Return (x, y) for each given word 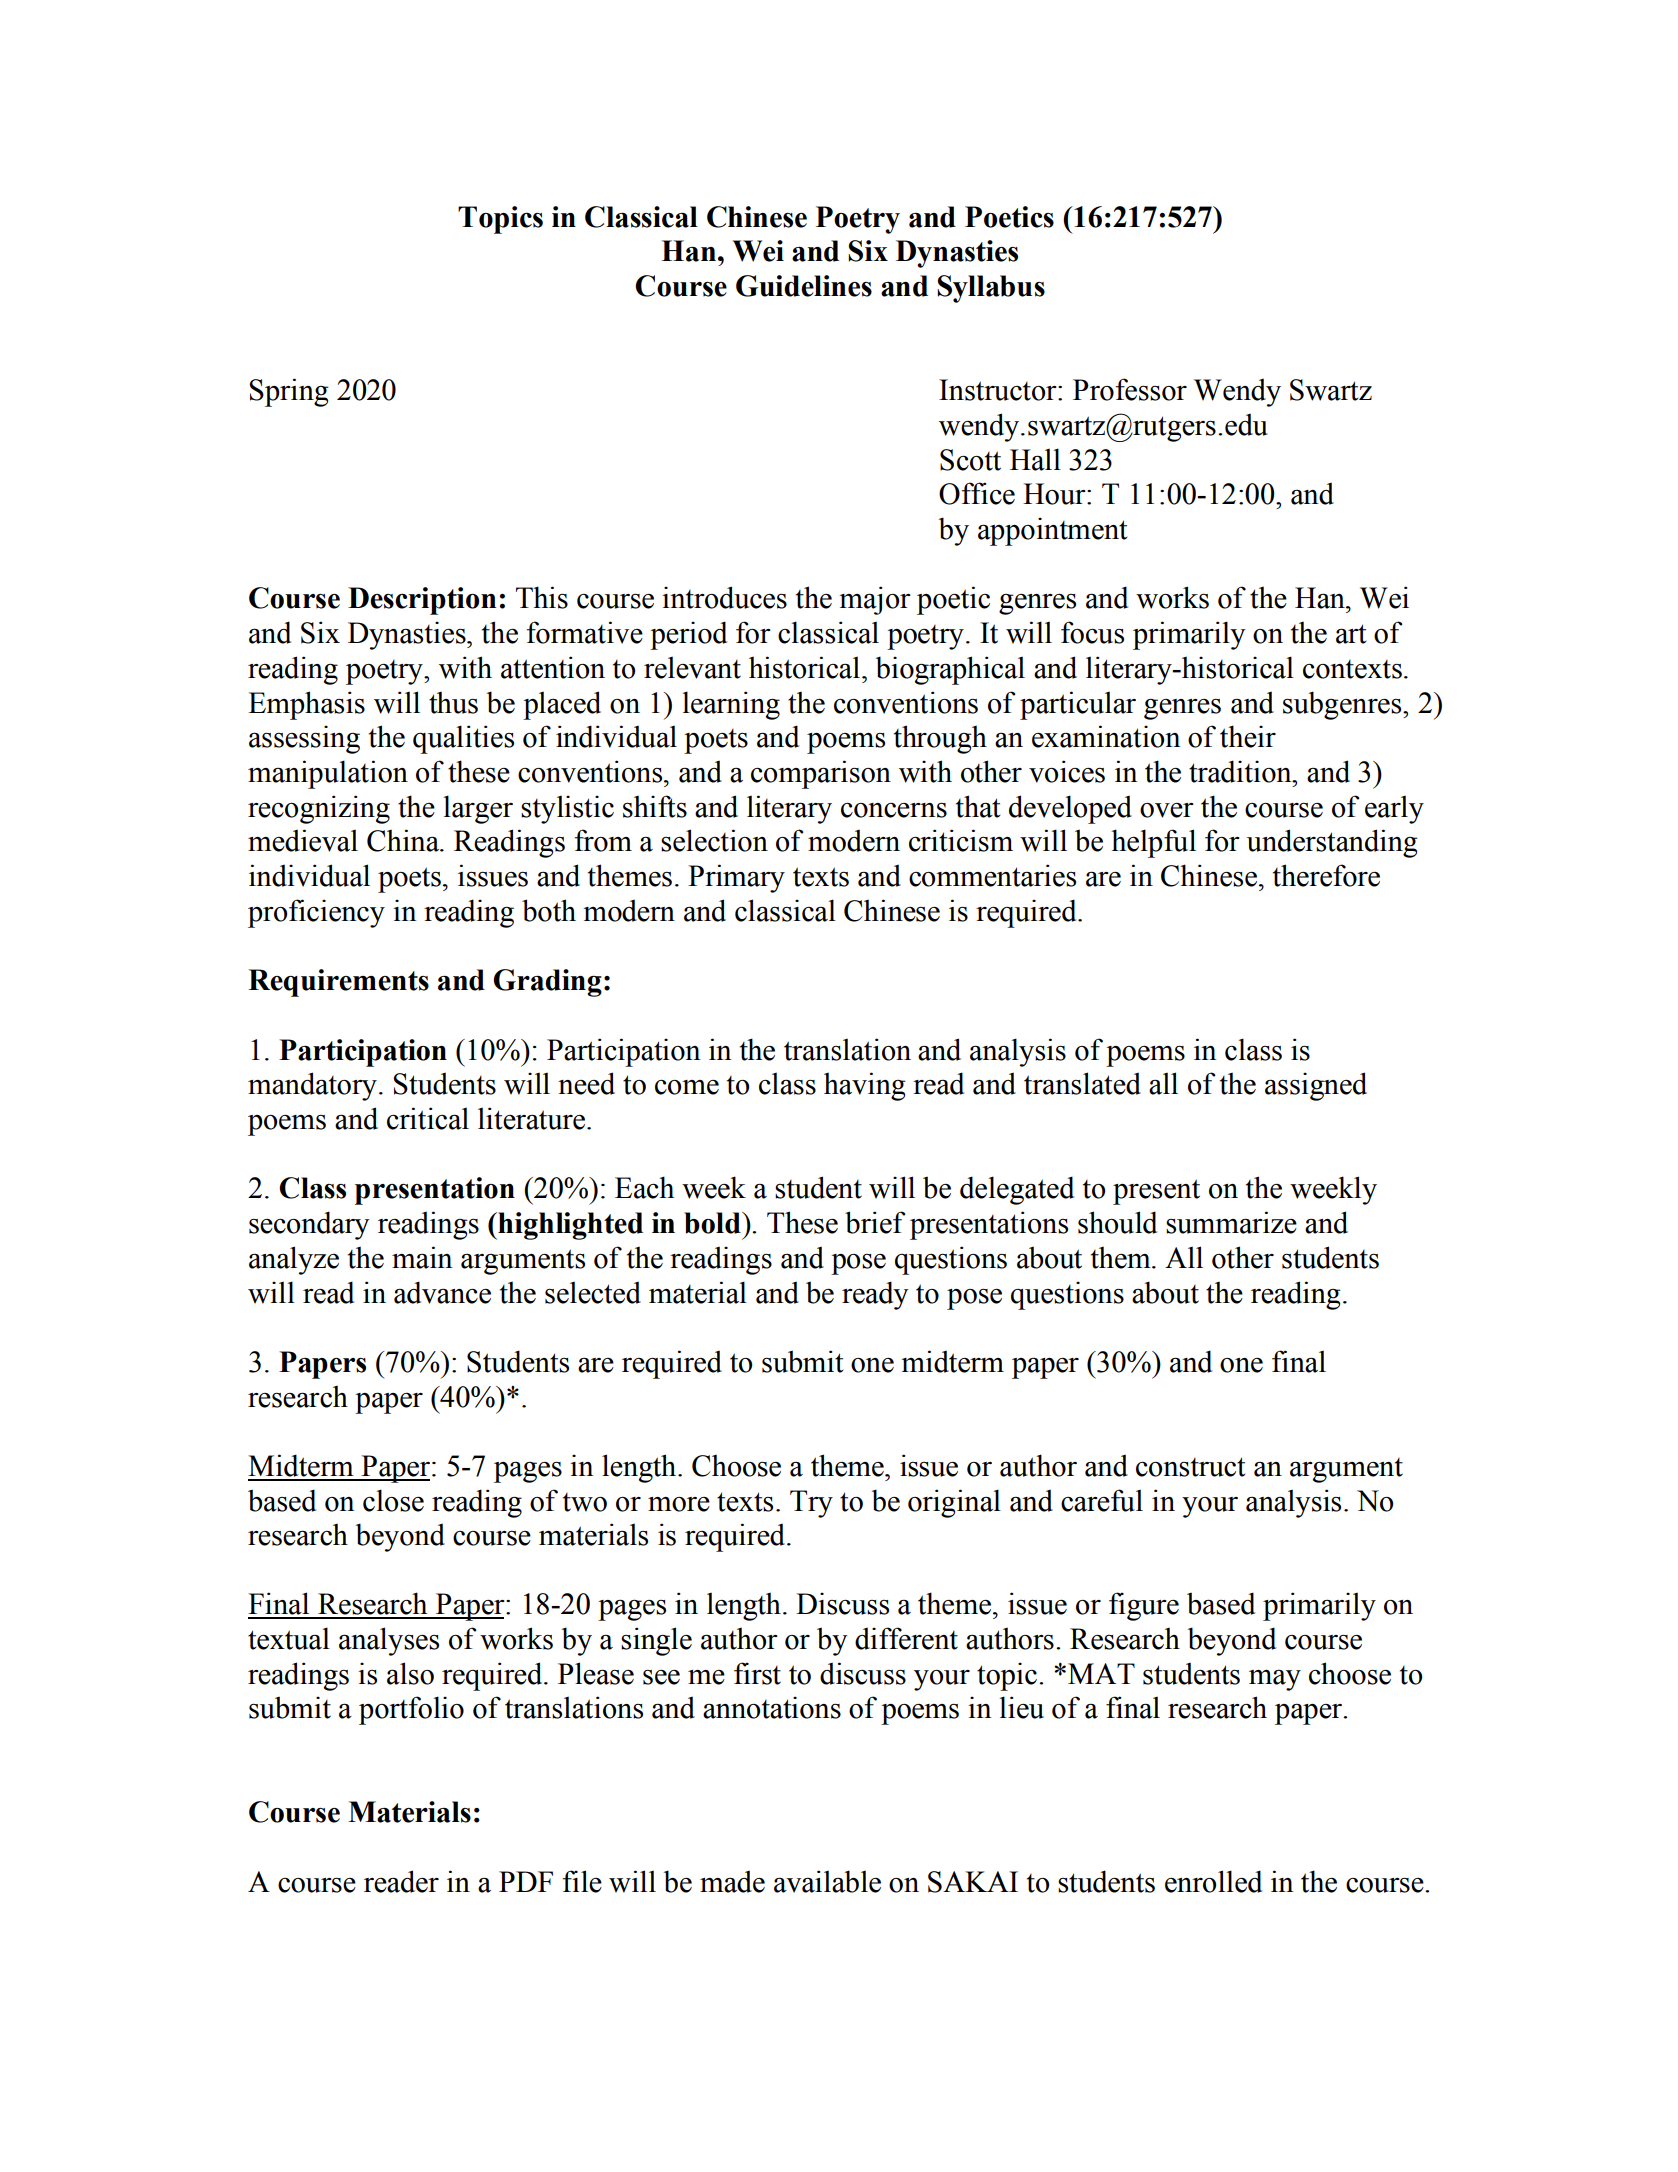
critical (428, 1118)
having (865, 1086)
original (954, 1503)
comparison (821, 774)
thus (453, 703)
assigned (1316, 1086)
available (827, 1881)
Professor (1130, 389)
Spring (289, 392)
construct (1190, 1467)
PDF (526, 1881)
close (393, 1500)
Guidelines (804, 286)
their (1248, 736)
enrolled (1213, 1881)
